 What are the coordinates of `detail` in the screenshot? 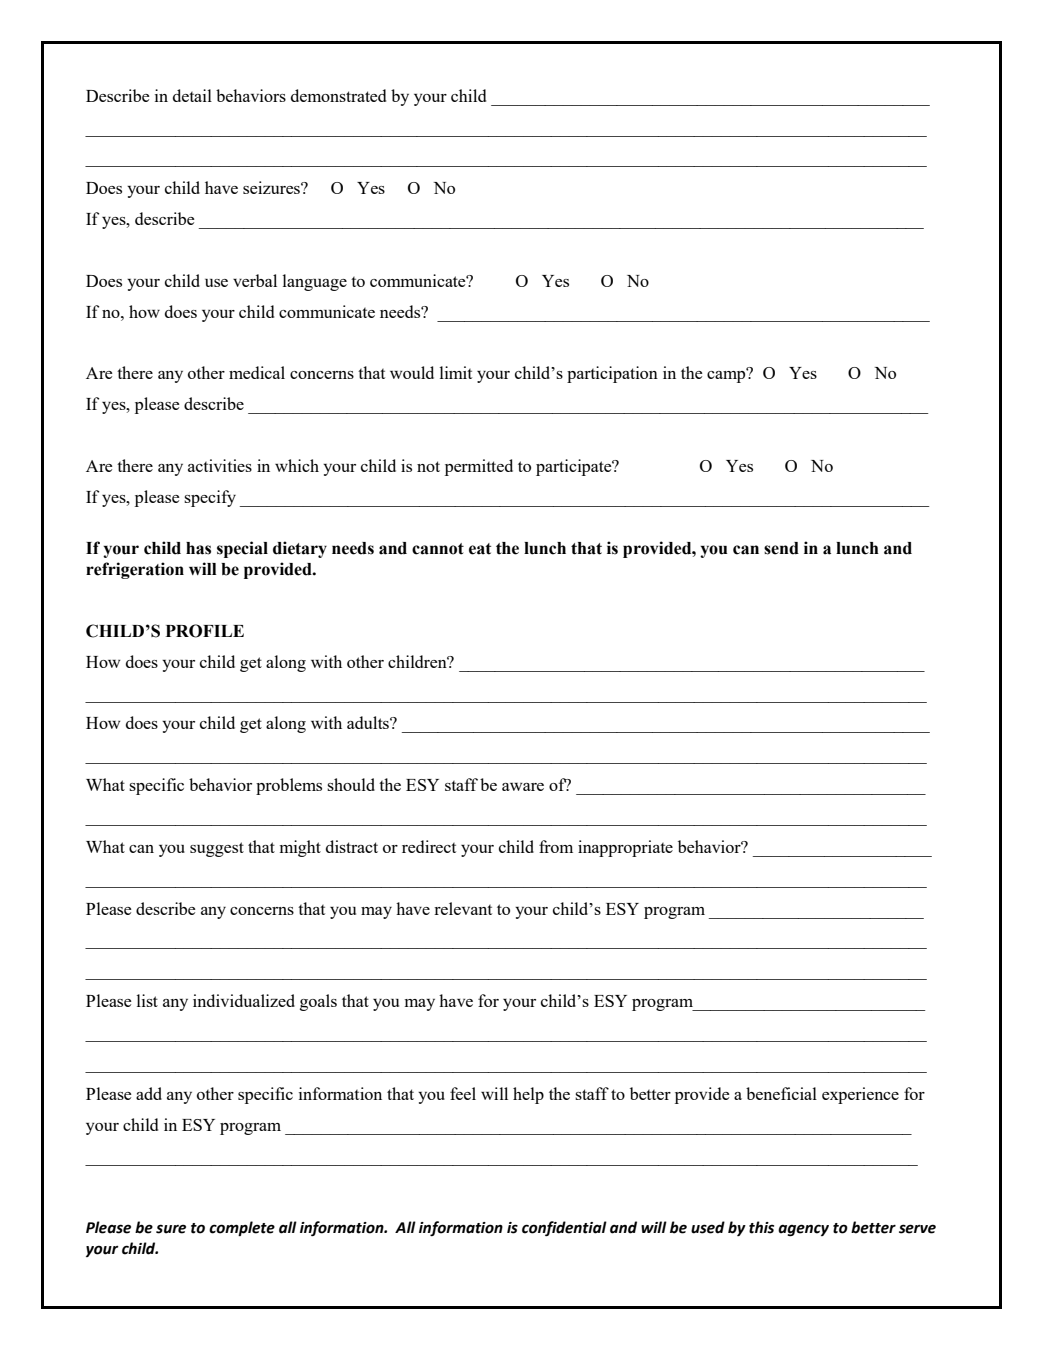 It's located at (192, 95).
